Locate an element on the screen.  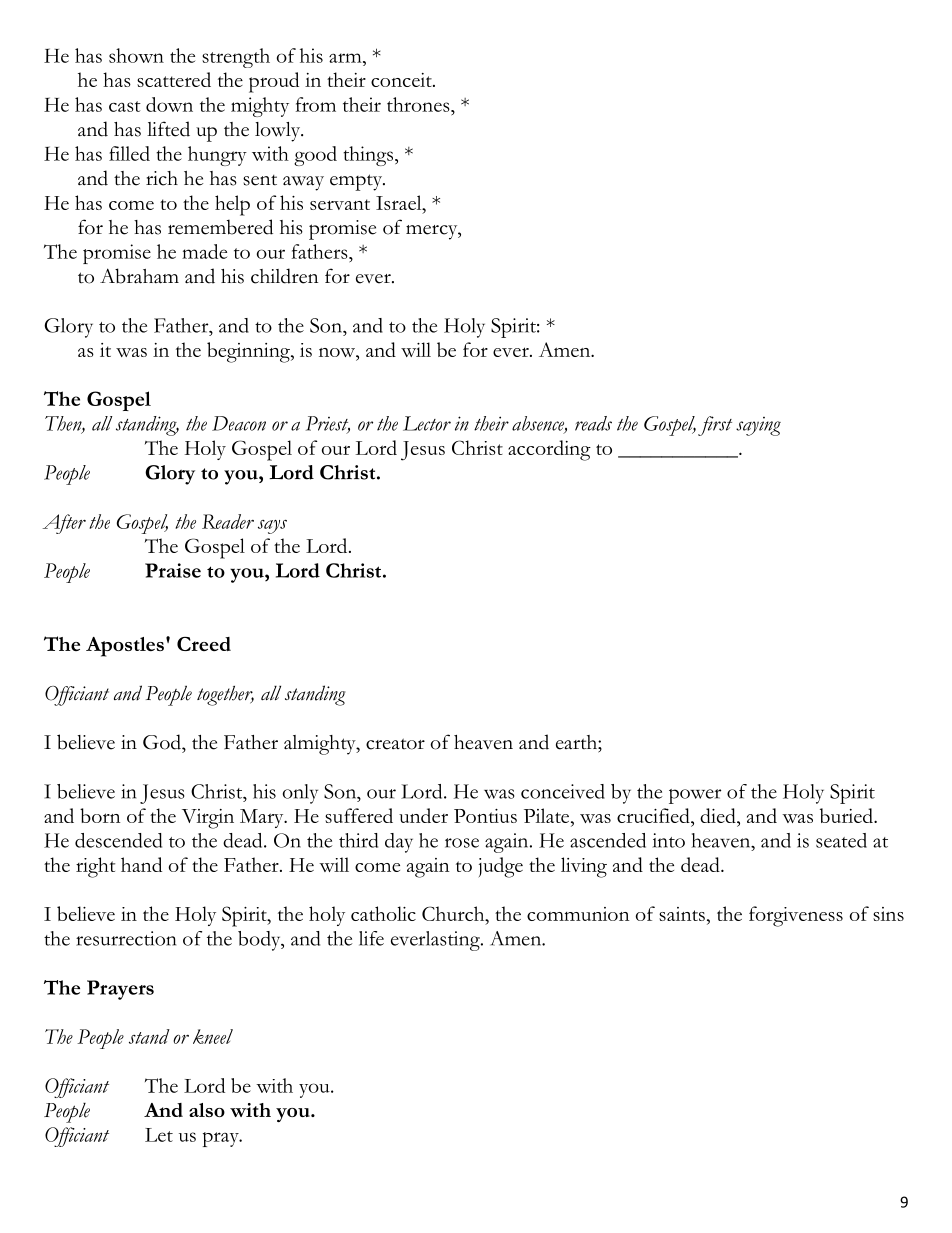
saying is located at coordinates (758, 426).
